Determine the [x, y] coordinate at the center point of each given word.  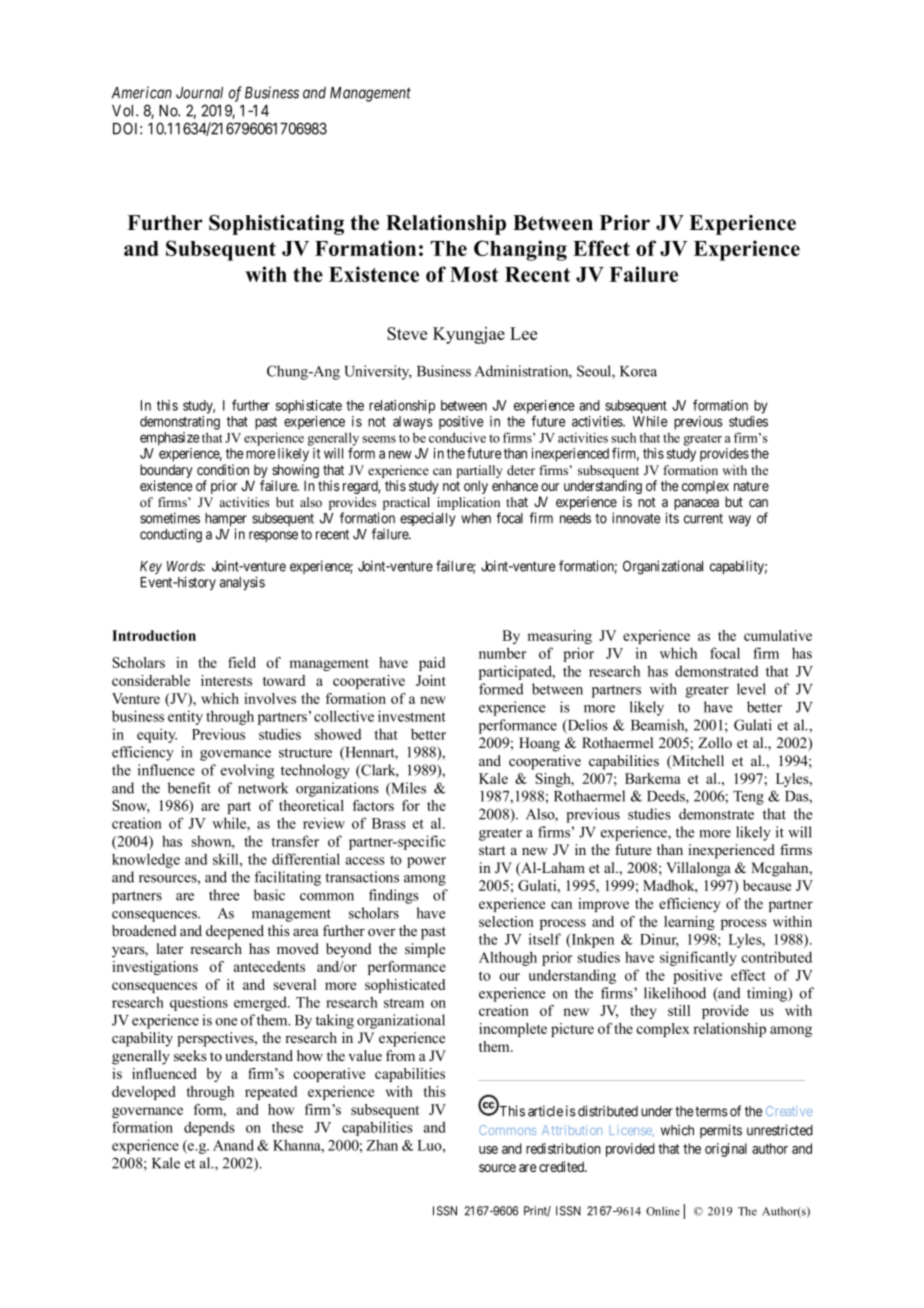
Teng [748, 798]
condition [223, 469]
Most [474, 274]
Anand [233, 1145]
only [476, 487]
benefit [189, 788]
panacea [696, 504]
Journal [199, 93]
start [492, 851]
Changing [520, 250]
